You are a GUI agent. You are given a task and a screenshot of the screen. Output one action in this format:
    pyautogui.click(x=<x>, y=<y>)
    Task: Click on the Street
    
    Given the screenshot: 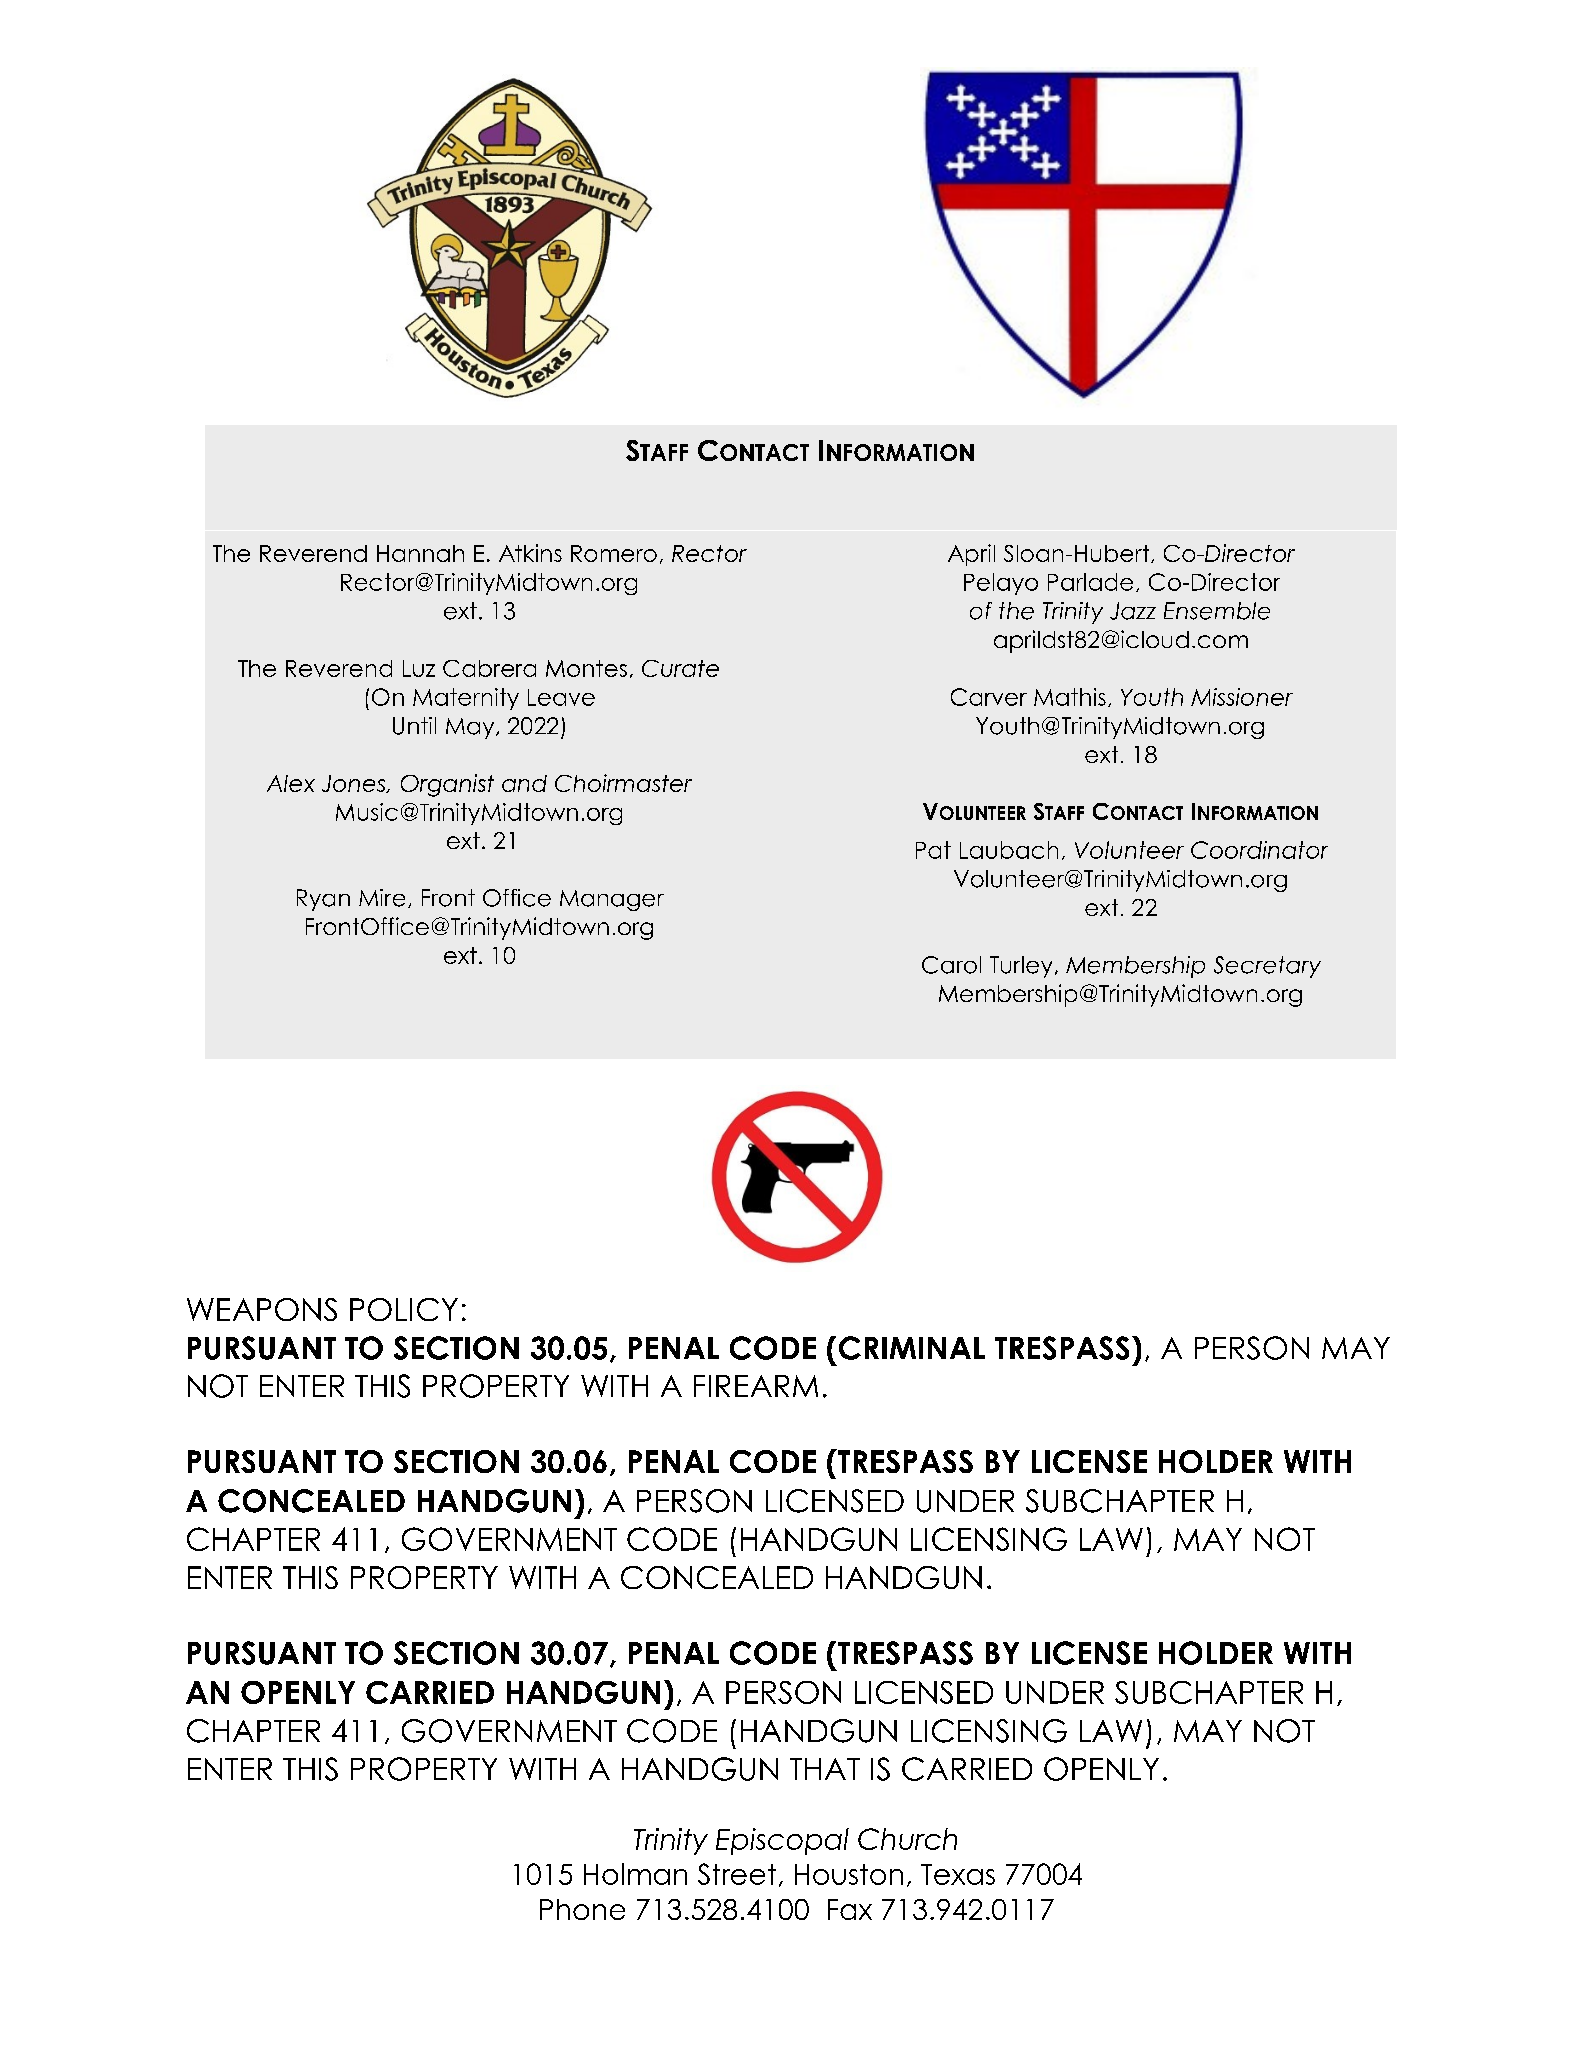 What is the action you would take?
    pyautogui.click(x=737, y=1874)
